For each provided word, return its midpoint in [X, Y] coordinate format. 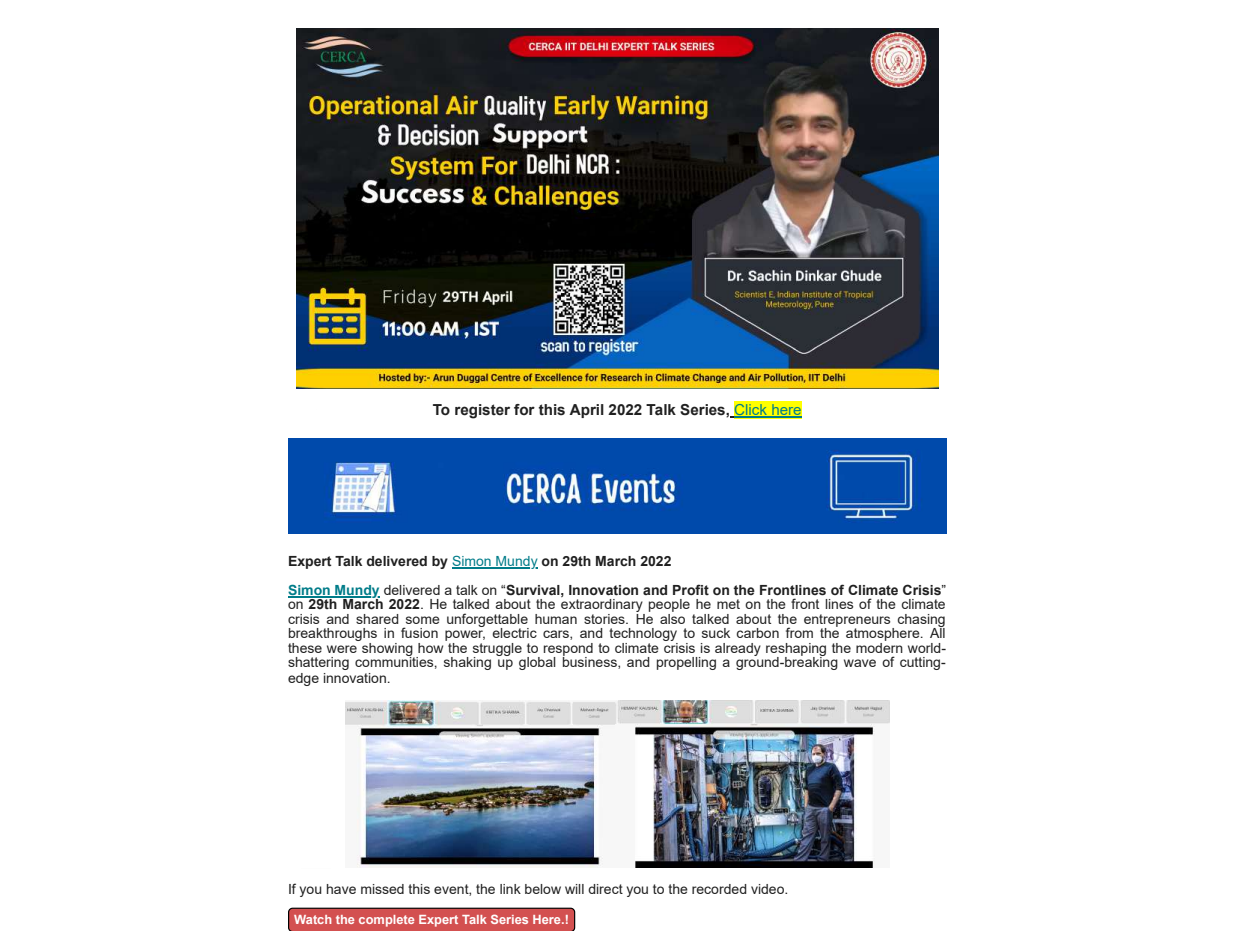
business [591, 662]
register [482, 411]
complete [386, 921]
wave [860, 663]
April [586, 411]
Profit [691, 589]
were [342, 649]
